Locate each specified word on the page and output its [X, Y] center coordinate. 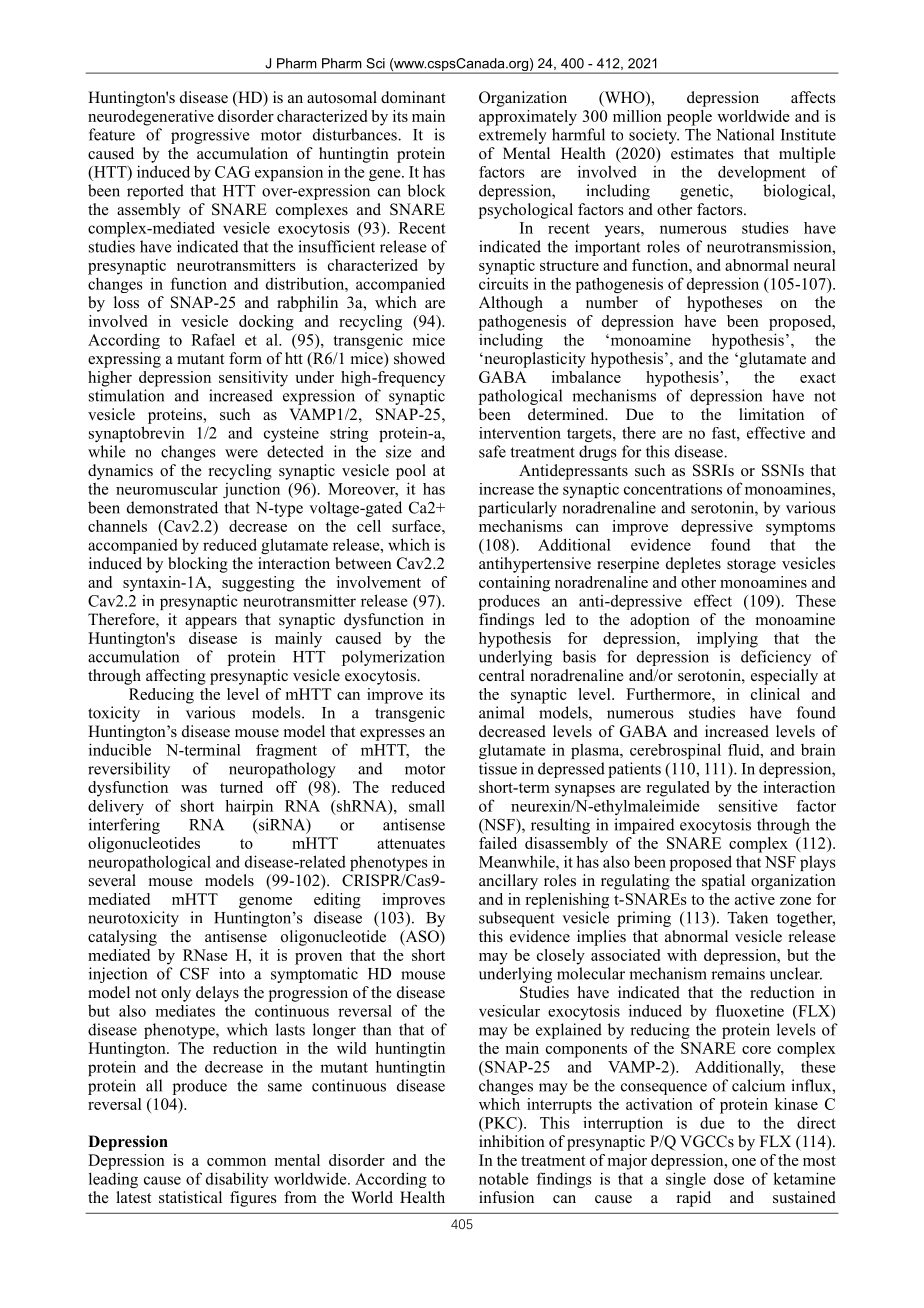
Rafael [213, 339]
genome [265, 903]
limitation [771, 414]
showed [419, 358]
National [745, 134]
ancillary [508, 882]
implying [727, 640]
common [236, 1162]
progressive [210, 136]
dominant [413, 97]
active [755, 899]
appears [211, 623]
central [502, 675]
